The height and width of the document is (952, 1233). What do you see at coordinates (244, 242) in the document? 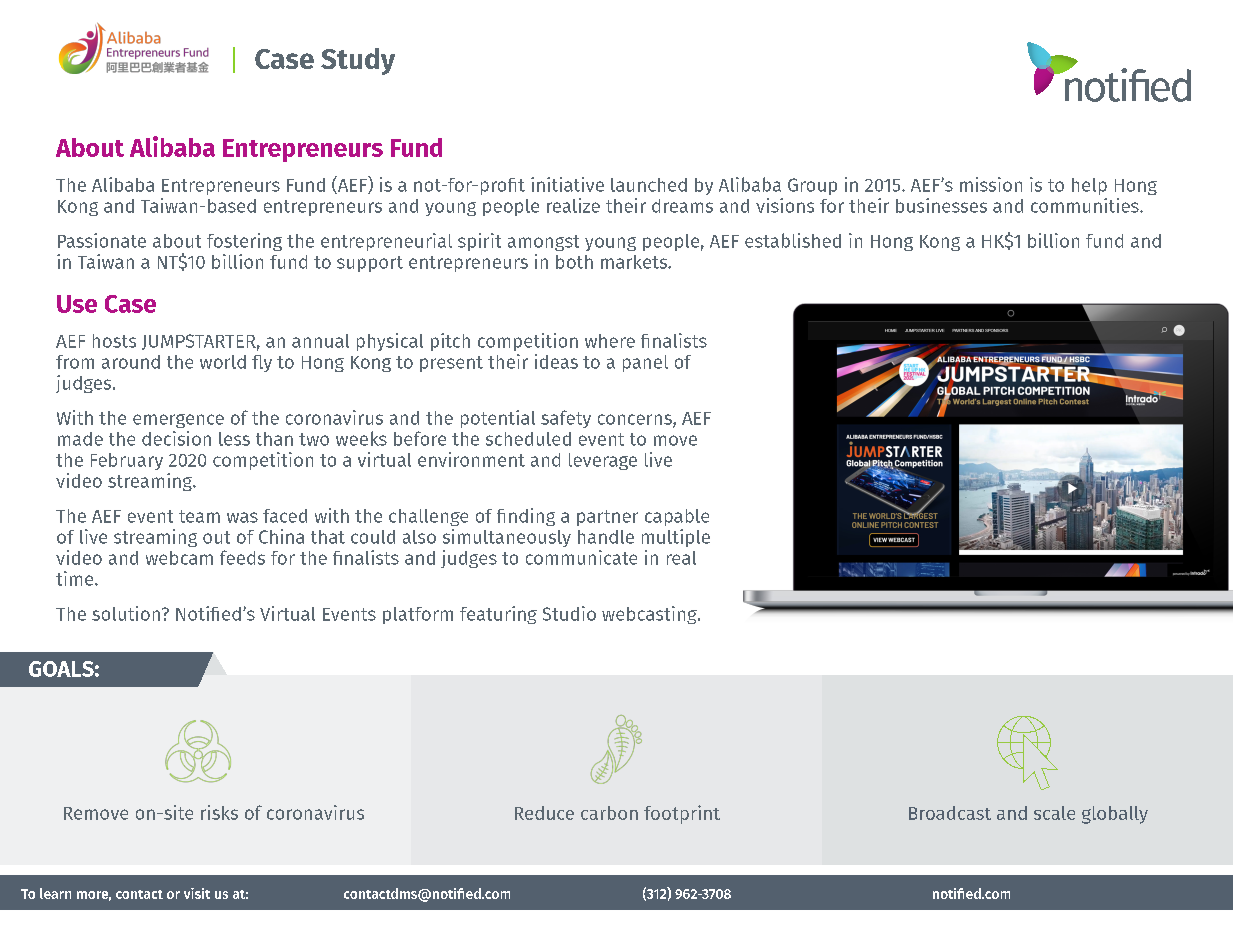
I see `fostering` at bounding box center [244, 242].
